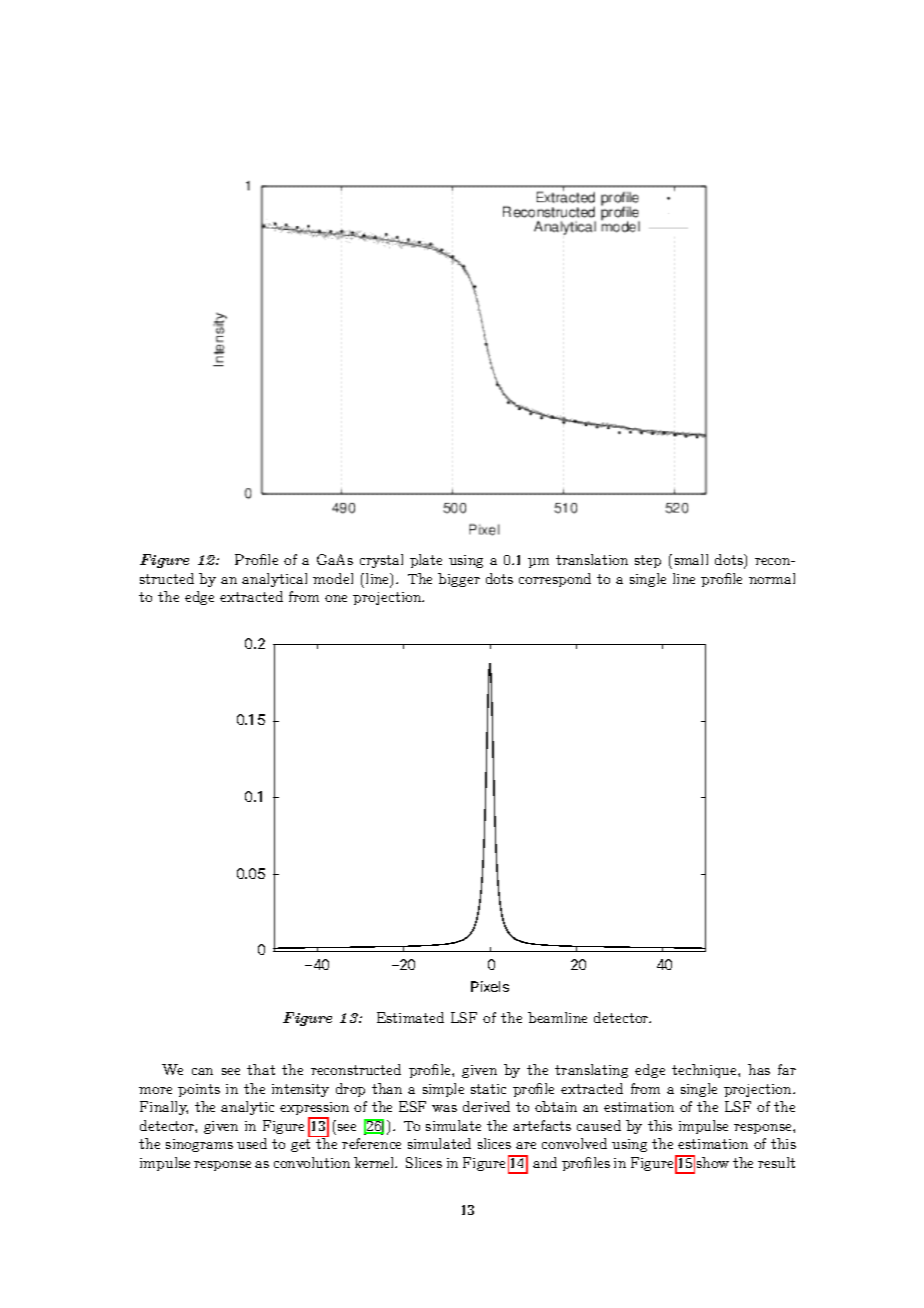 This screenshot has width=924, height=1308. Describe the element at coordinates (555, 580) in the screenshot. I see `correspond` at that location.
